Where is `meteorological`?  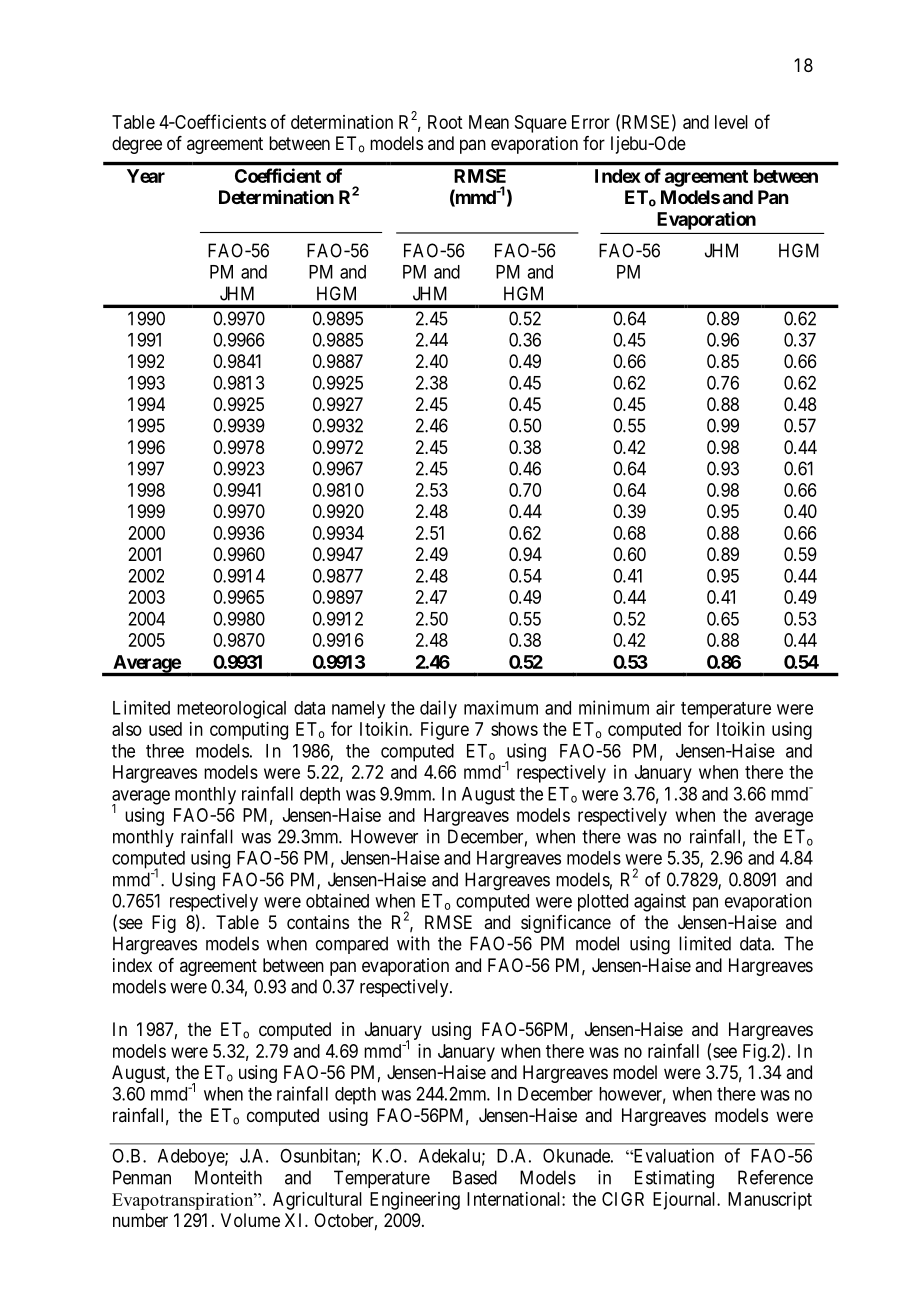
meteorological is located at coordinates (231, 709).
